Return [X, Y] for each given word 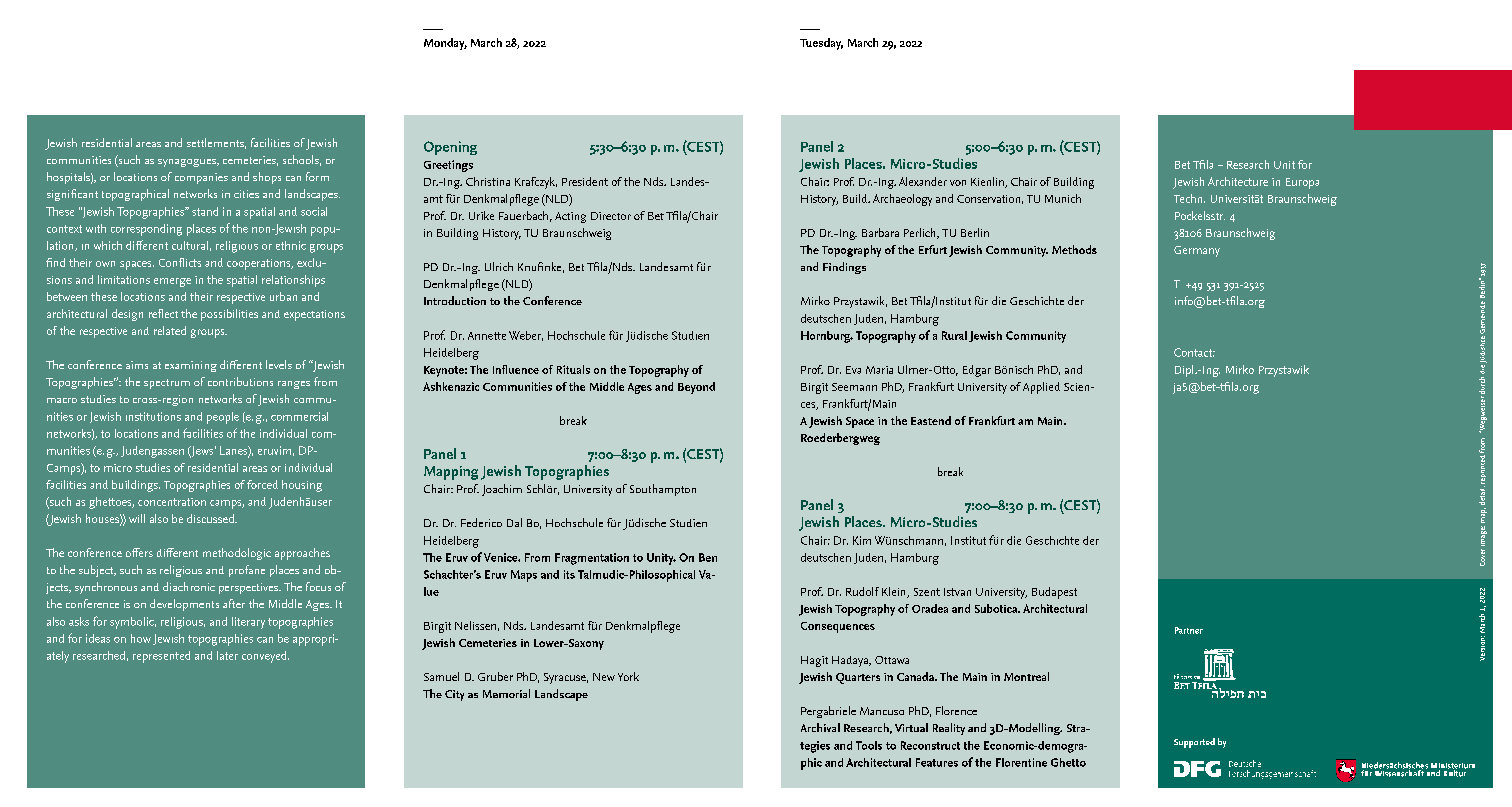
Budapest [1054, 593]
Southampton [663, 490]
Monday [445, 44]
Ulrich [499, 266]
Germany [1197, 251]
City [454, 695]
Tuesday [821, 44]
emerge [172, 282]
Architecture [1238, 181]
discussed [211, 518]
